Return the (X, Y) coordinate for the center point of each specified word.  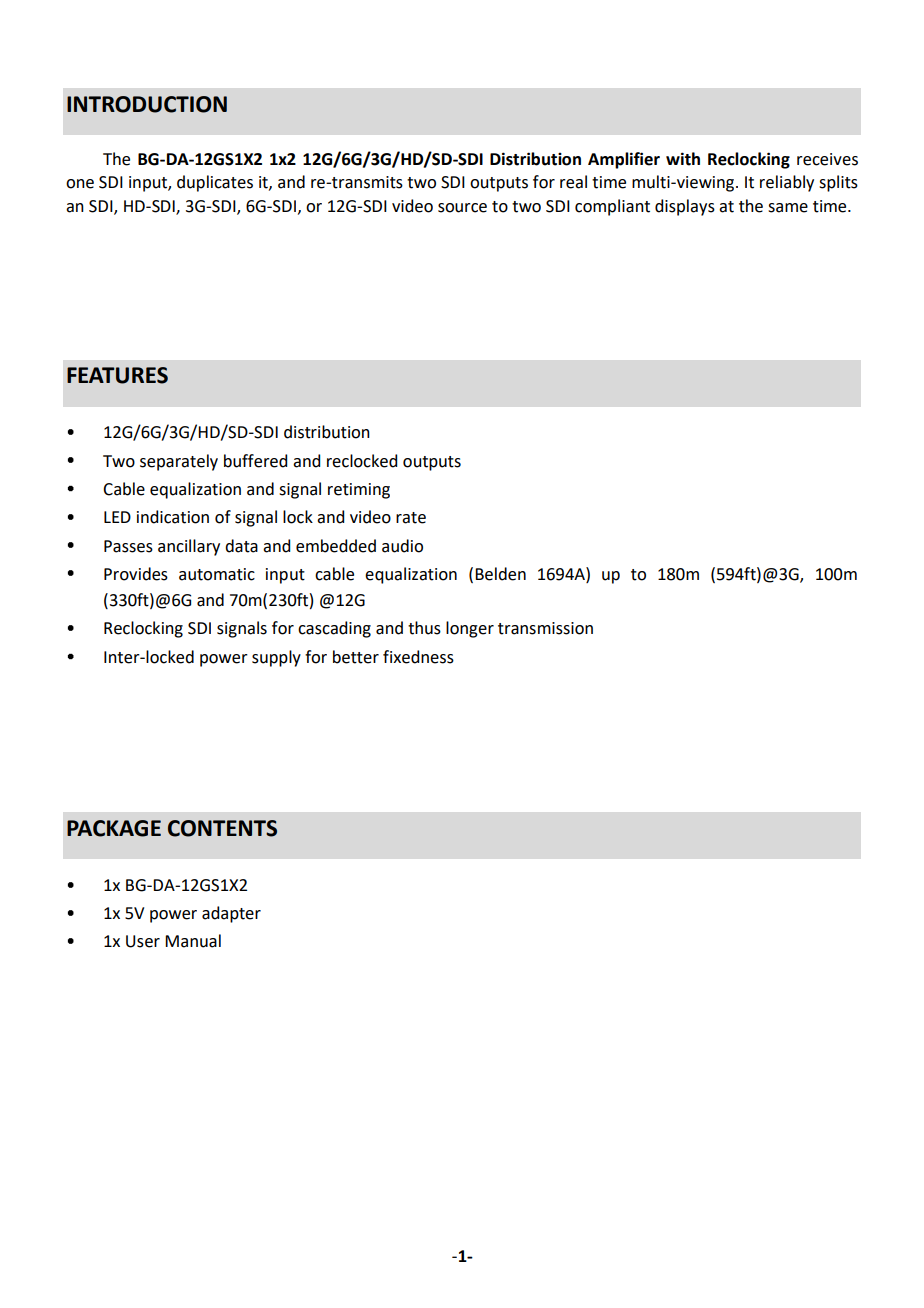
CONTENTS (222, 828)
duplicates (215, 183)
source (462, 208)
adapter (231, 914)
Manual (193, 941)
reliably (787, 183)
